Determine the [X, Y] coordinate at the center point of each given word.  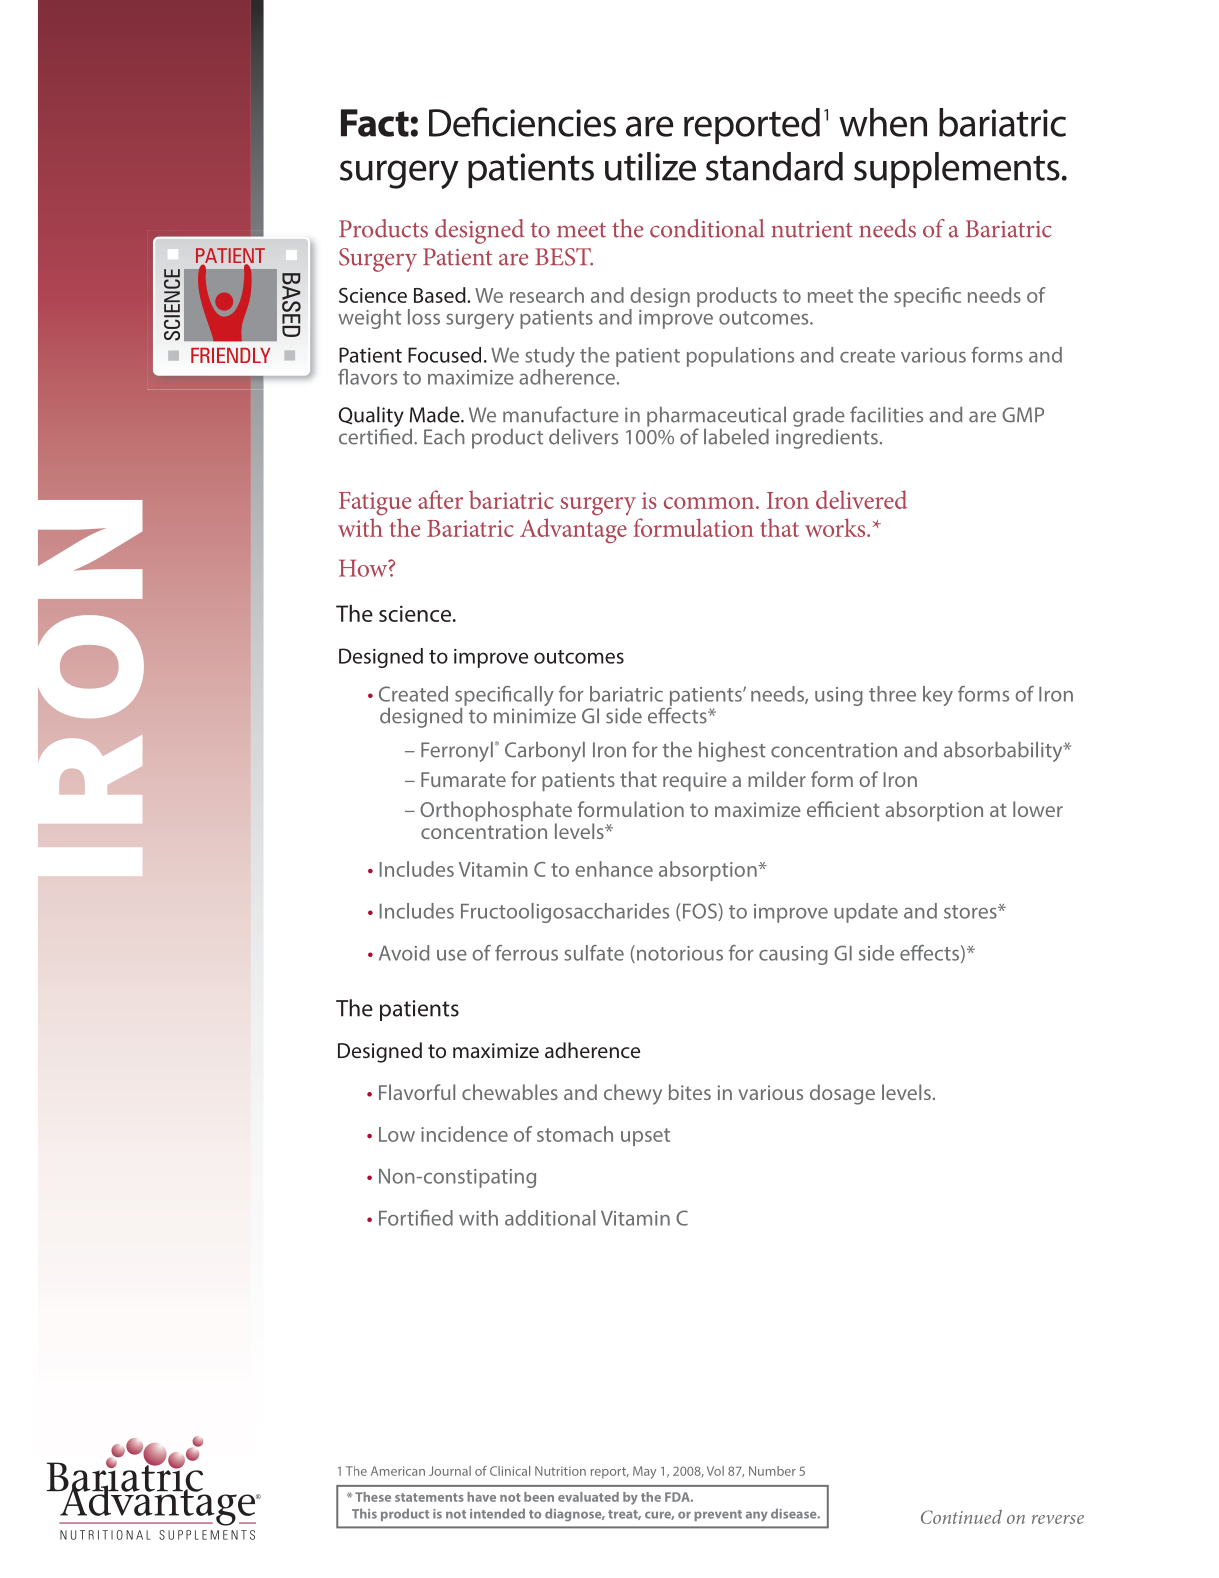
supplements [957, 170]
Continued [961, 1517]
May [644, 1472]
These [373, 1497]
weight [369, 319]
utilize [650, 166]
